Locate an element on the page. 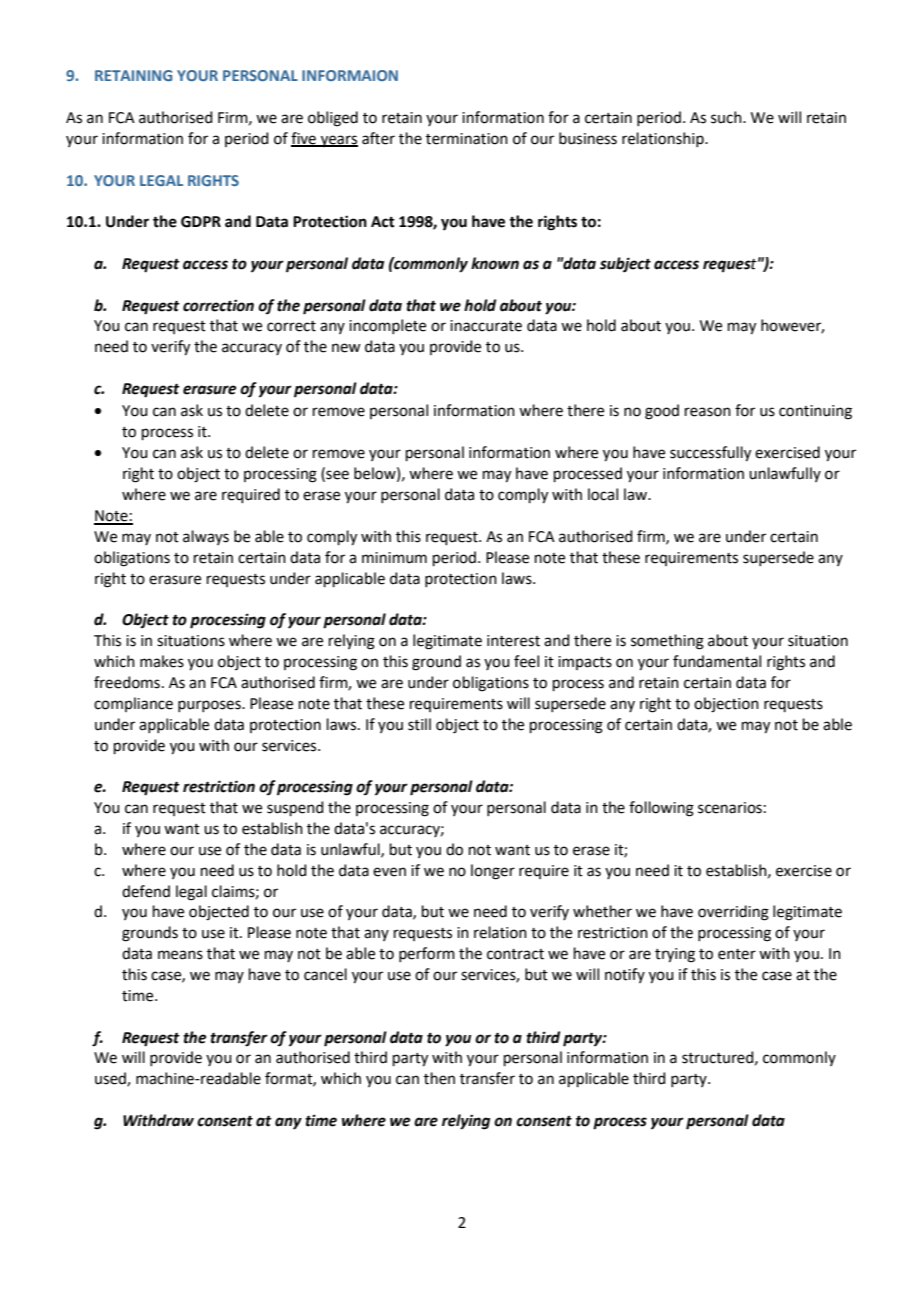 The image size is (924, 1308). overriding is located at coordinates (733, 913).
